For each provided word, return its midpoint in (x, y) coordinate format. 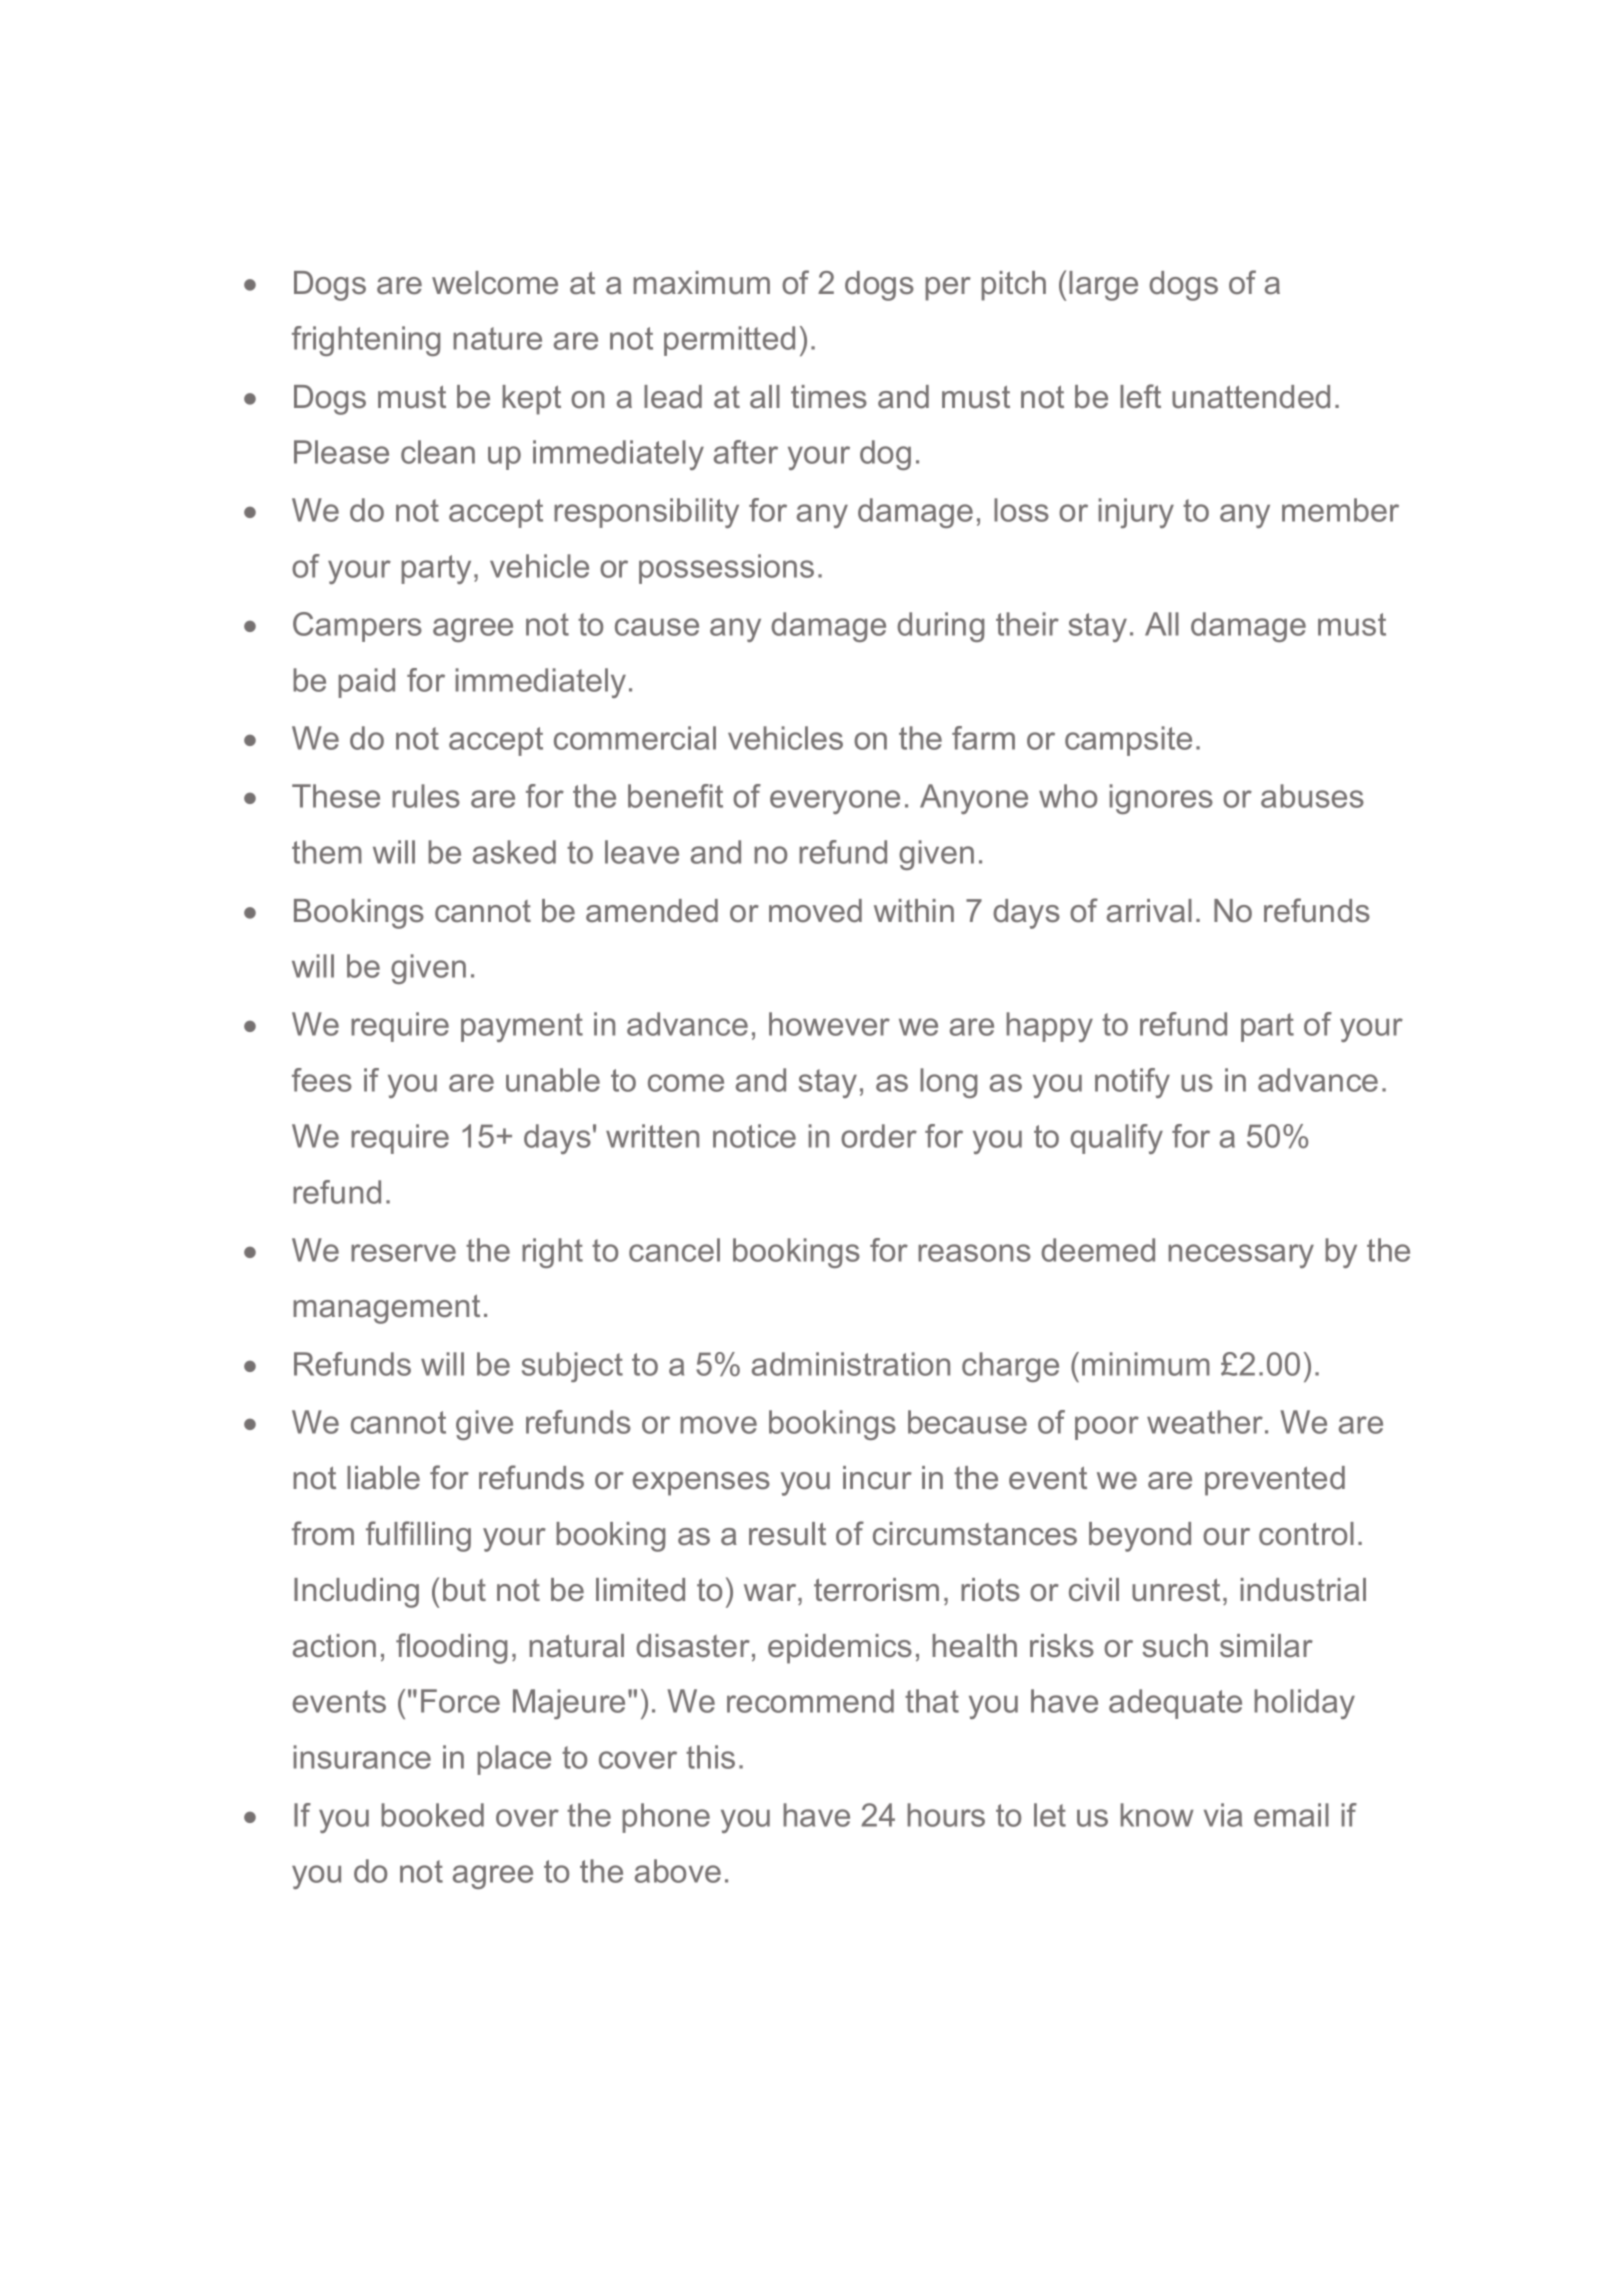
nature (497, 338)
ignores (1161, 799)
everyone (835, 802)
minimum (1146, 1364)
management (386, 1309)
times (829, 397)
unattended (1251, 397)
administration (851, 1364)
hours (946, 1815)
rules (426, 796)
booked (432, 1815)
